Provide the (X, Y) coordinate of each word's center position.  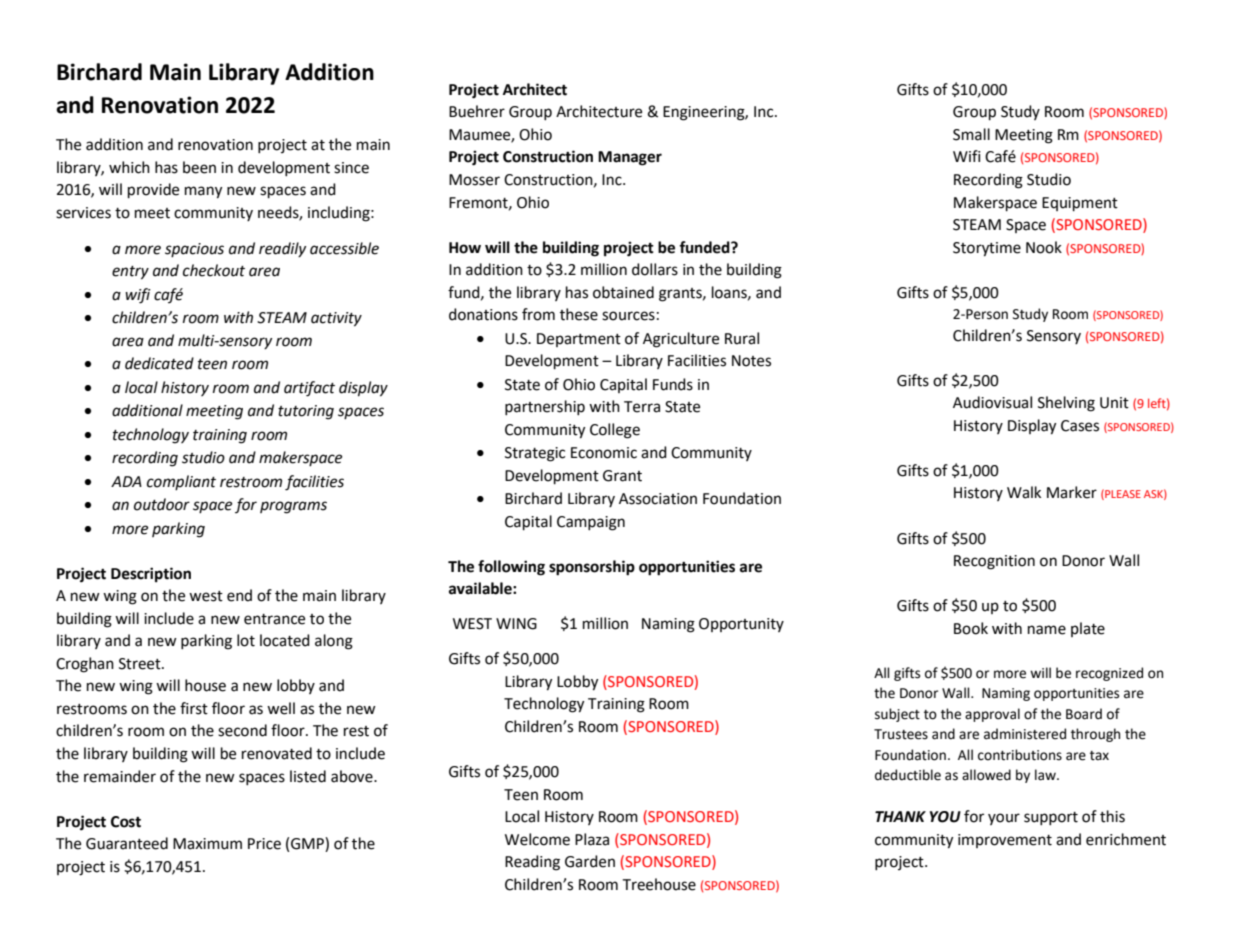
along (334, 642)
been (199, 167)
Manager (630, 158)
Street (141, 664)
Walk (1024, 492)
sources (628, 316)
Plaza (592, 839)
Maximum (207, 844)
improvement (1005, 841)
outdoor (162, 504)
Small (971, 134)
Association (658, 499)
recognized (1109, 674)
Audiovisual (992, 402)
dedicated (159, 363)
